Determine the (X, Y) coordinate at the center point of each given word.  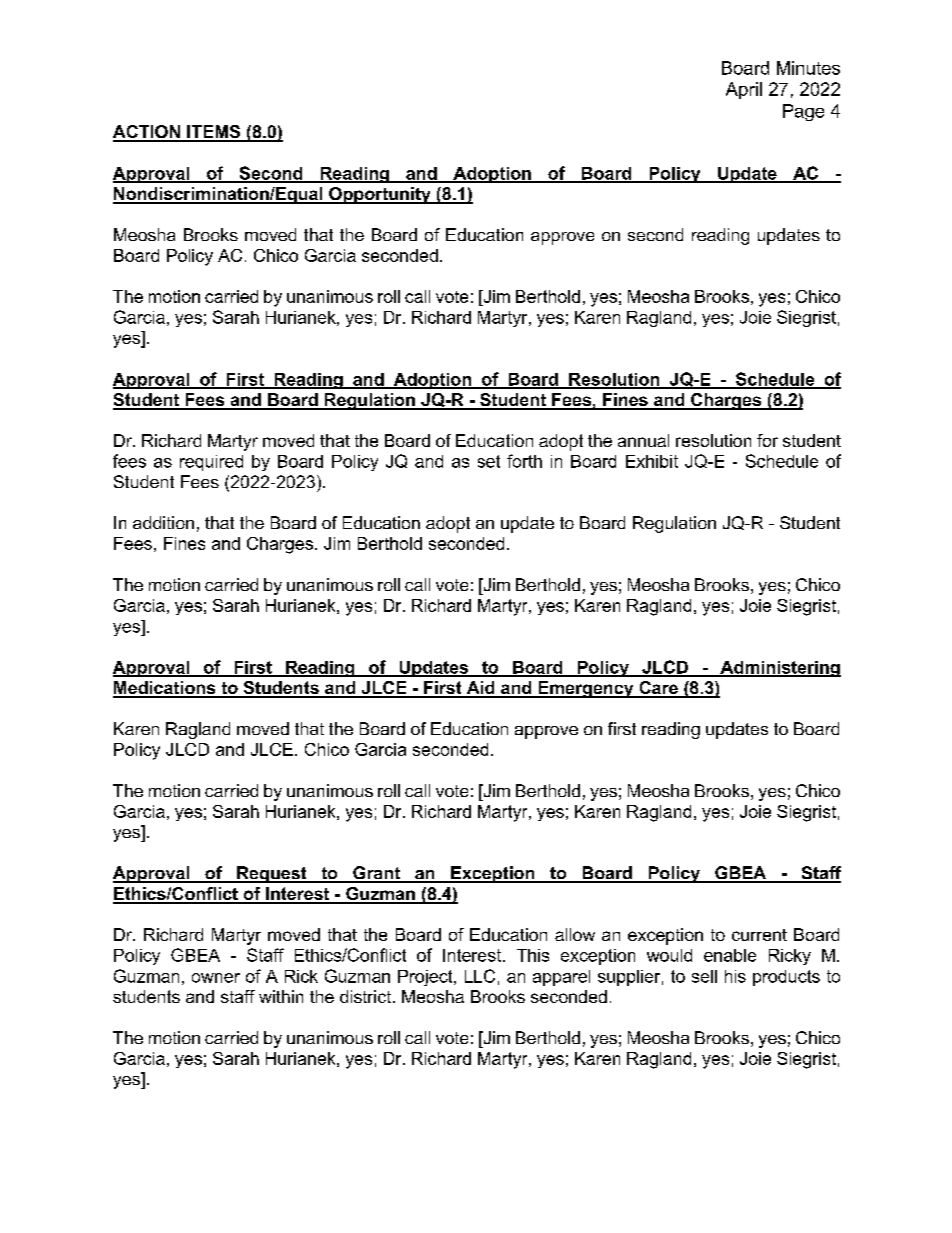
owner (216, 978)
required (211, 463)
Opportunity (380, 195)
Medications (165, 689)
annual (643, 440)
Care (658, 689)
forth (524, 461)
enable (730, 955)
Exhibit (652, 461)
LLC (480, 976)
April (744, 90)
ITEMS (214, 133)
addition (163, 522)
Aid (480, 689)
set (489, 461)
